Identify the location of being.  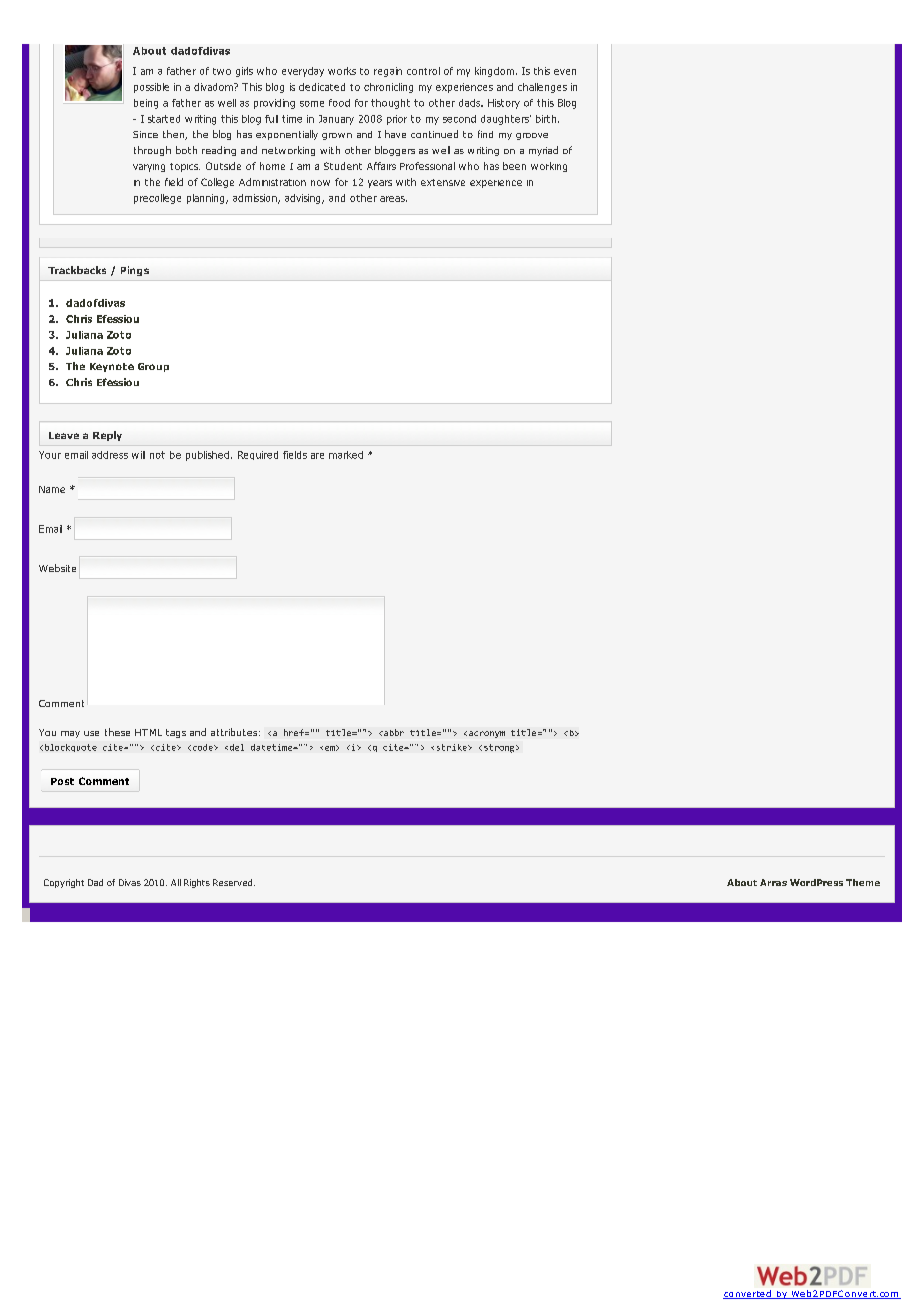
(146, 104).
